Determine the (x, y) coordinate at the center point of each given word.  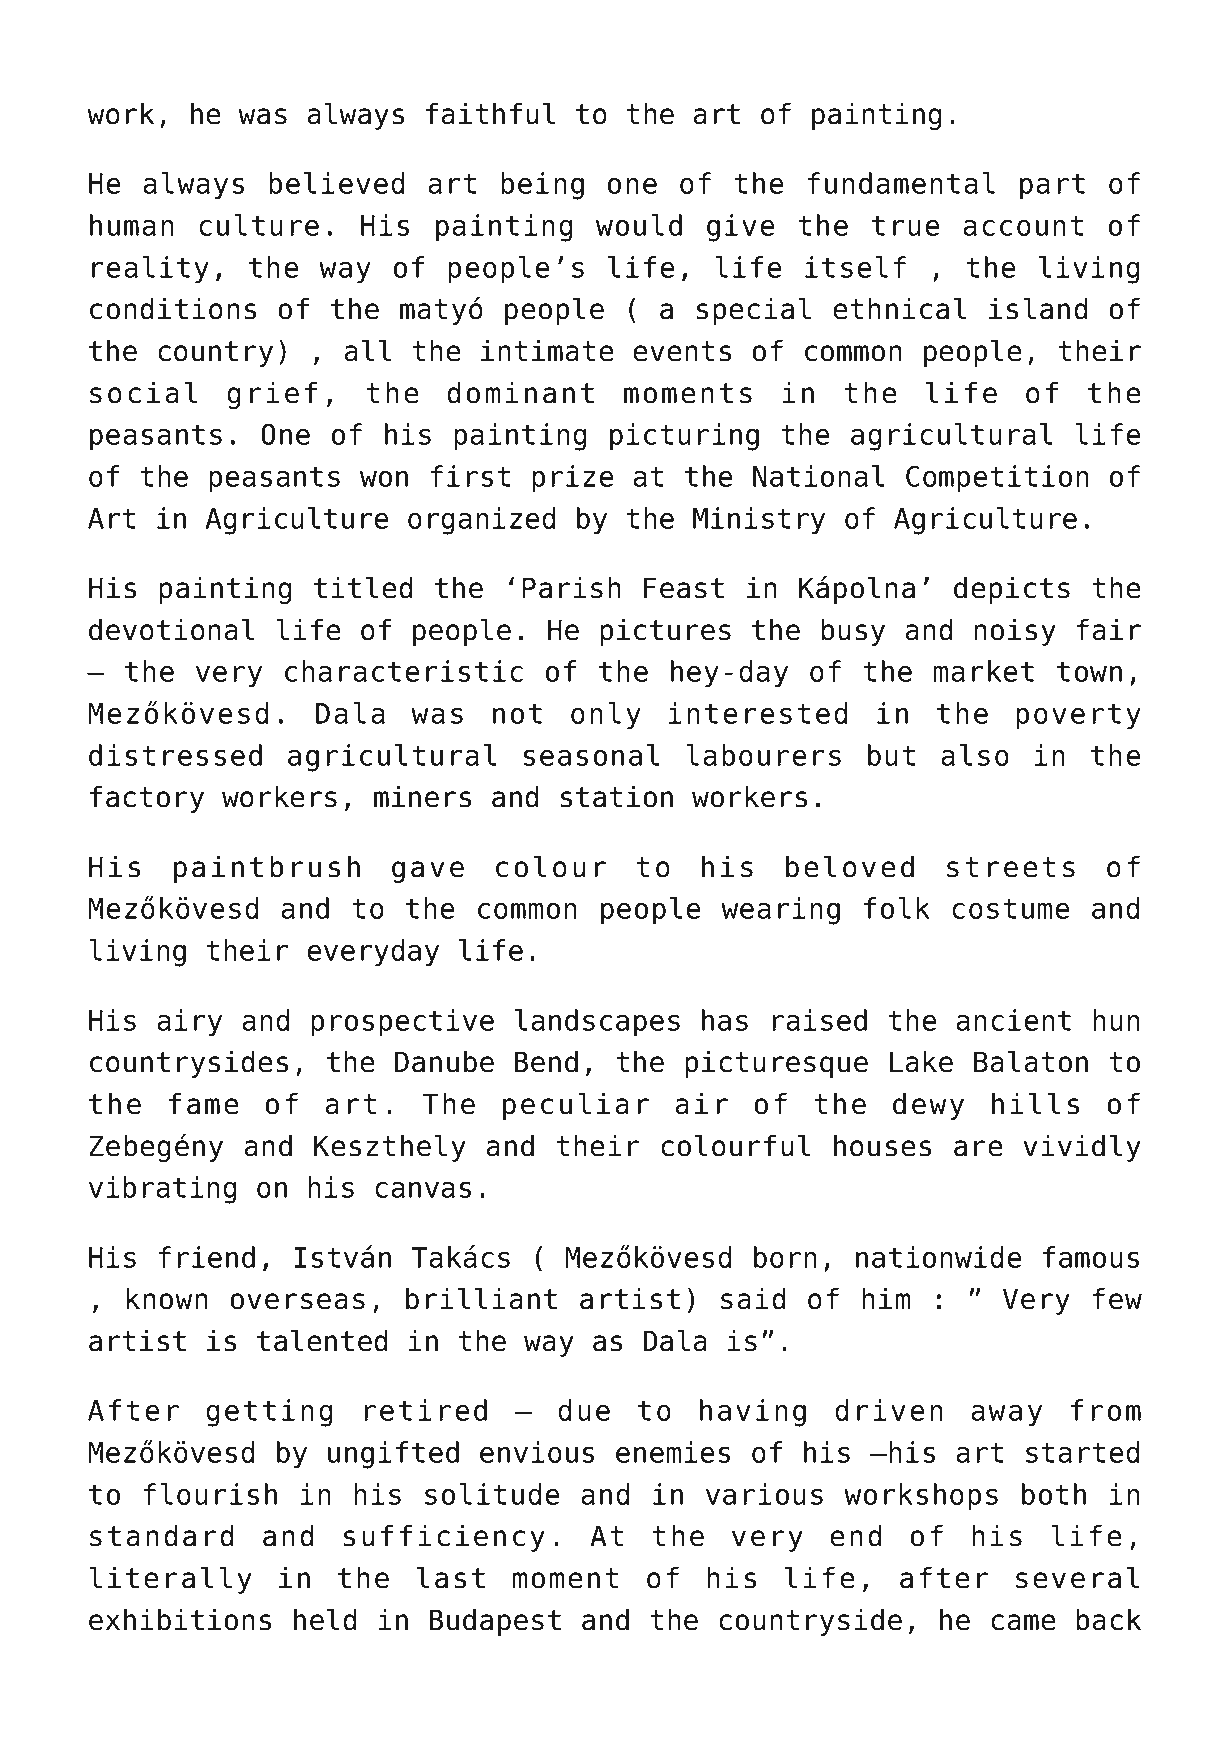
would (639, 225)
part (1052, 187)
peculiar (576, 1106)
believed (337, 183)
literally (170, 1580)
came (1023, 1622)
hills (1035, 1103)
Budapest (495, 1622)
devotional (171, 629)
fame (203, 1103)
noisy (1015, 632)
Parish (571, 587)
